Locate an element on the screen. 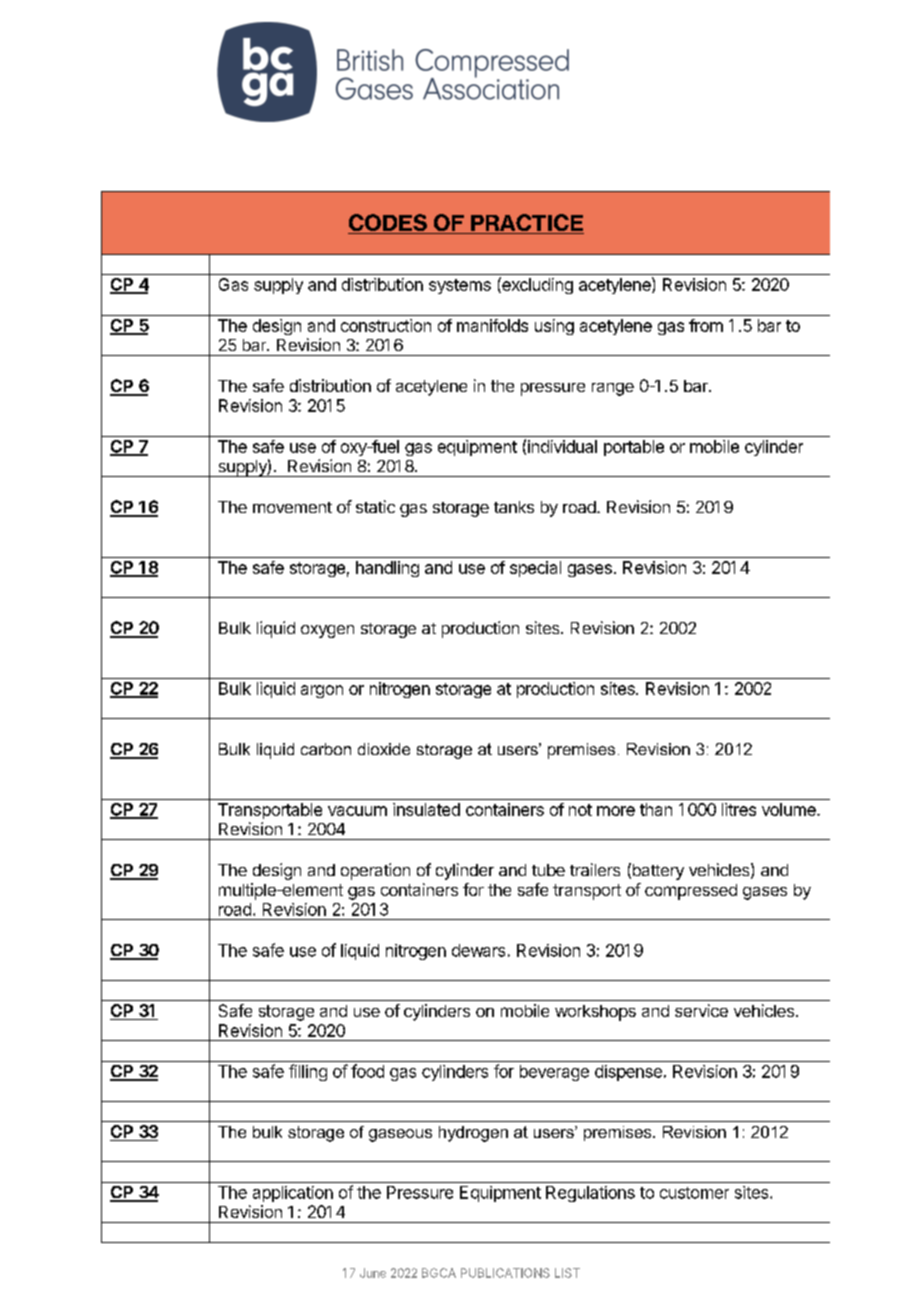  individual is located at coordinates (562, 446).
